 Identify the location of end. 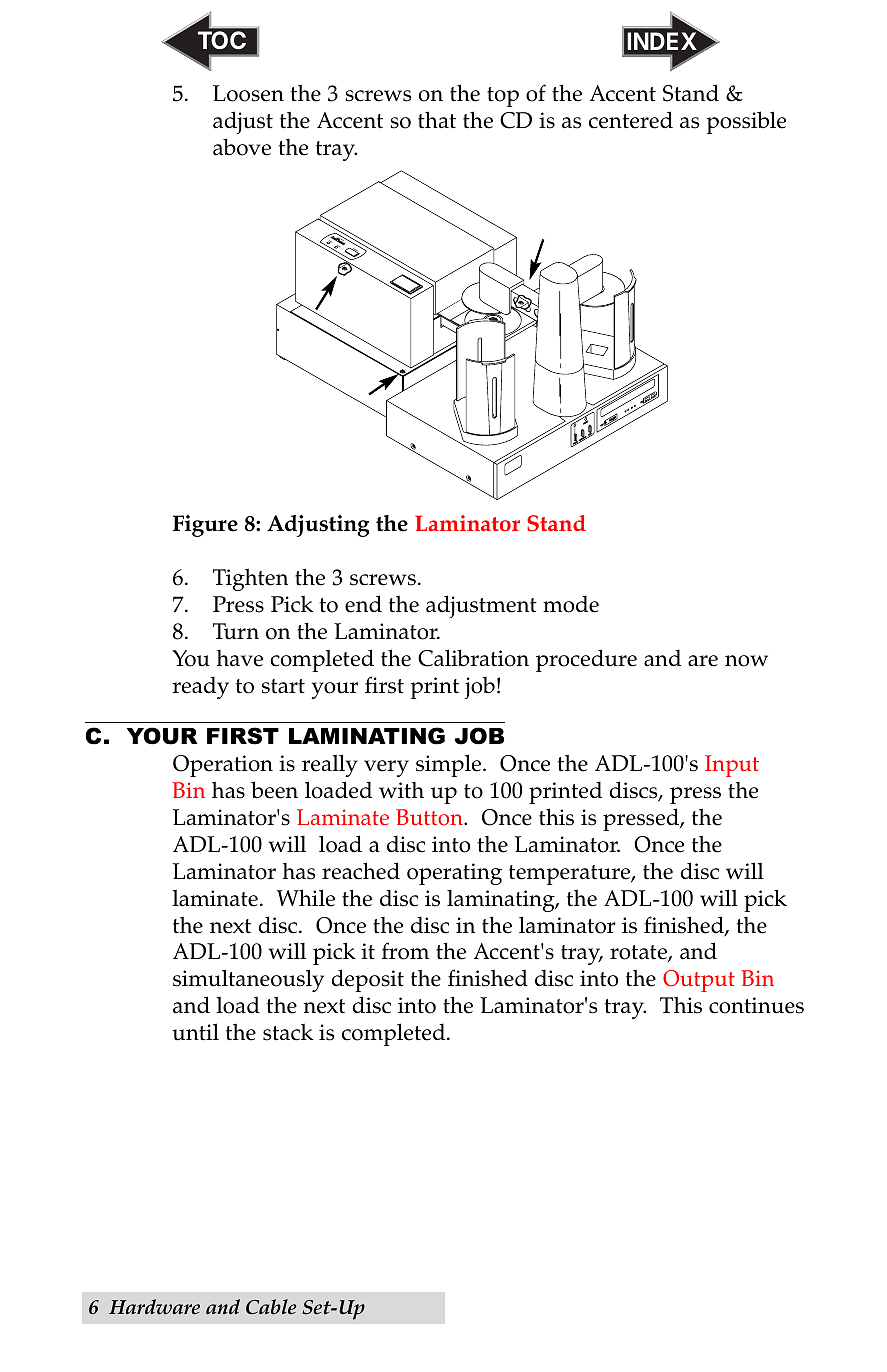
(363, 604).
